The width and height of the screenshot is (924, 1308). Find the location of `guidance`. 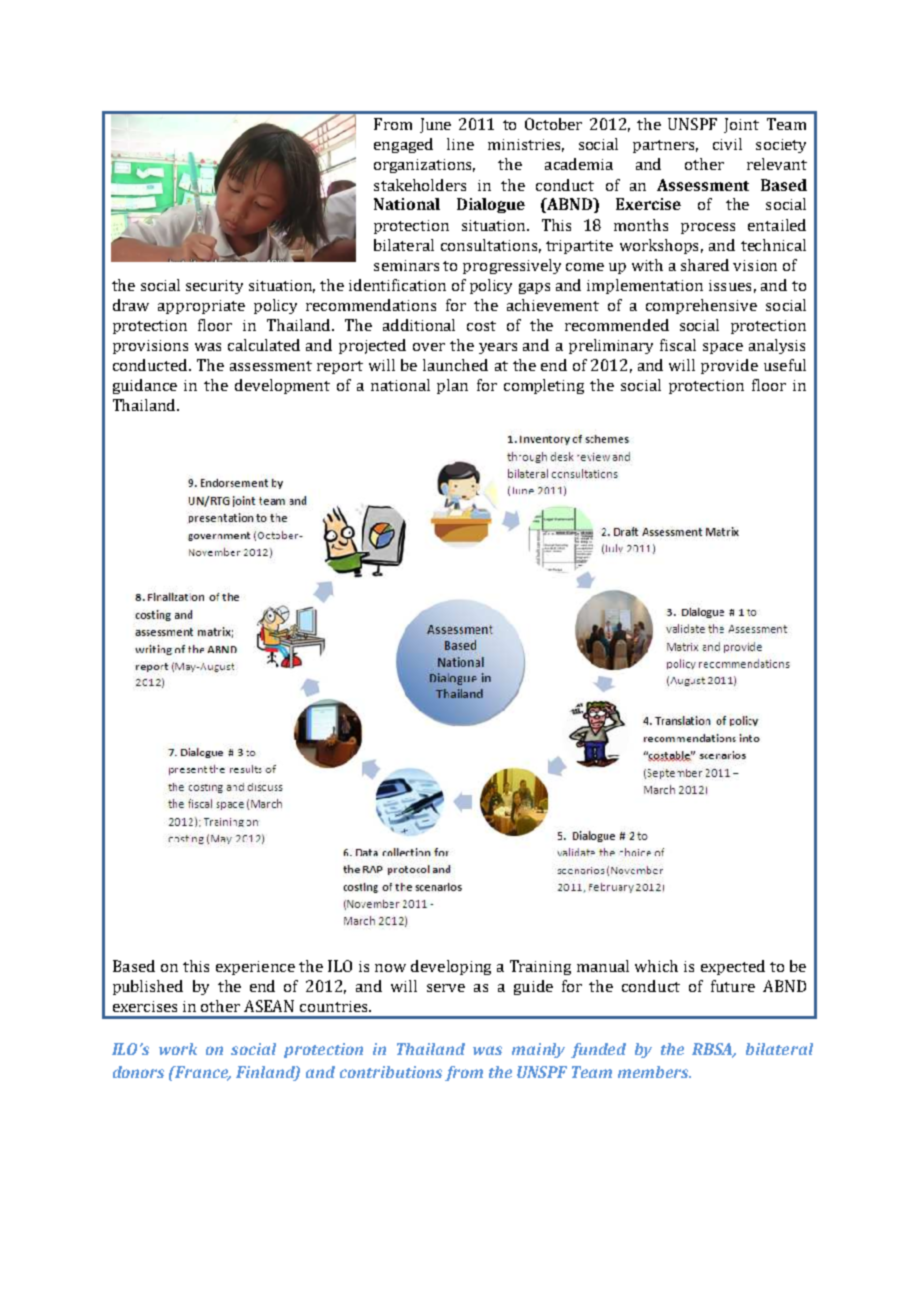

guidance is located at coordinates (145, 386).
